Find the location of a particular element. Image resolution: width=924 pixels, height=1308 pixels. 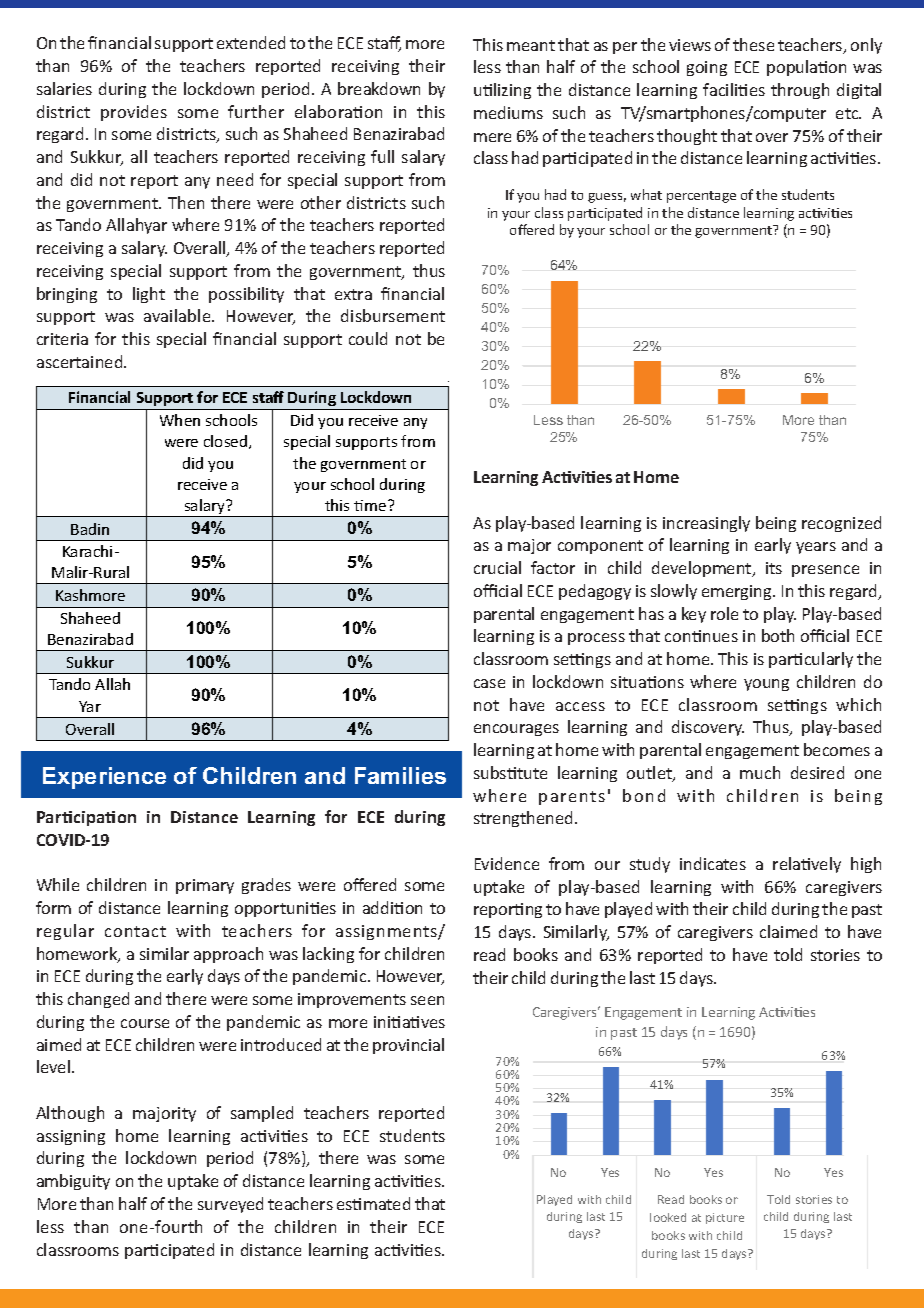

When is located at coordinates (180, 420).
